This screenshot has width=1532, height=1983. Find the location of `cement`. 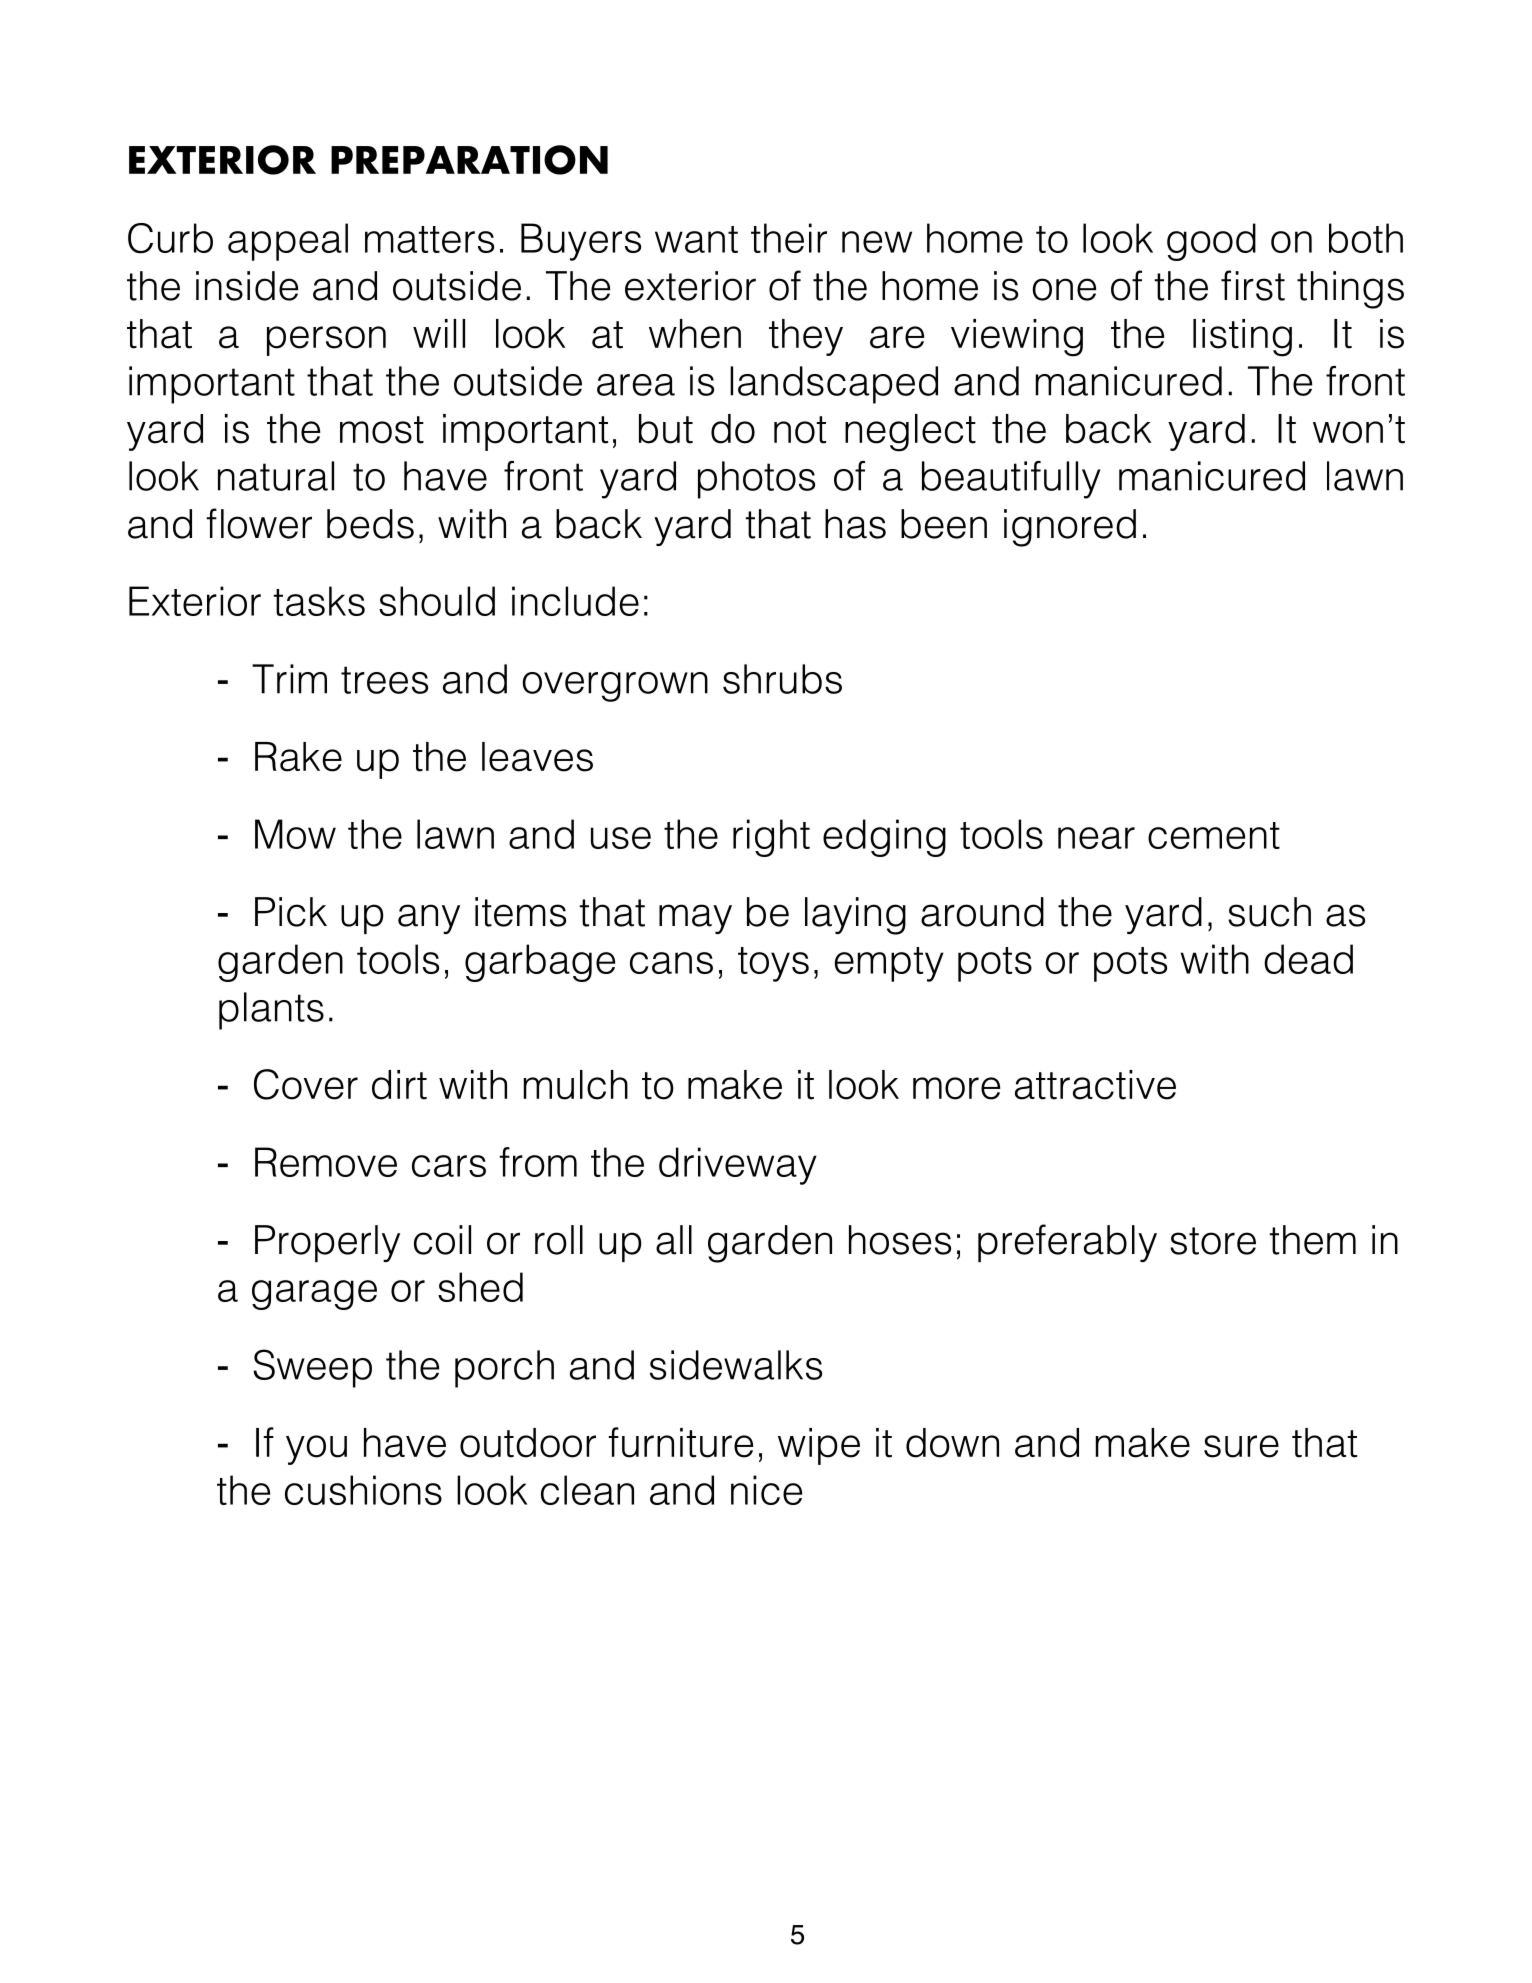

cement is located at coordinates (1214, 835).
